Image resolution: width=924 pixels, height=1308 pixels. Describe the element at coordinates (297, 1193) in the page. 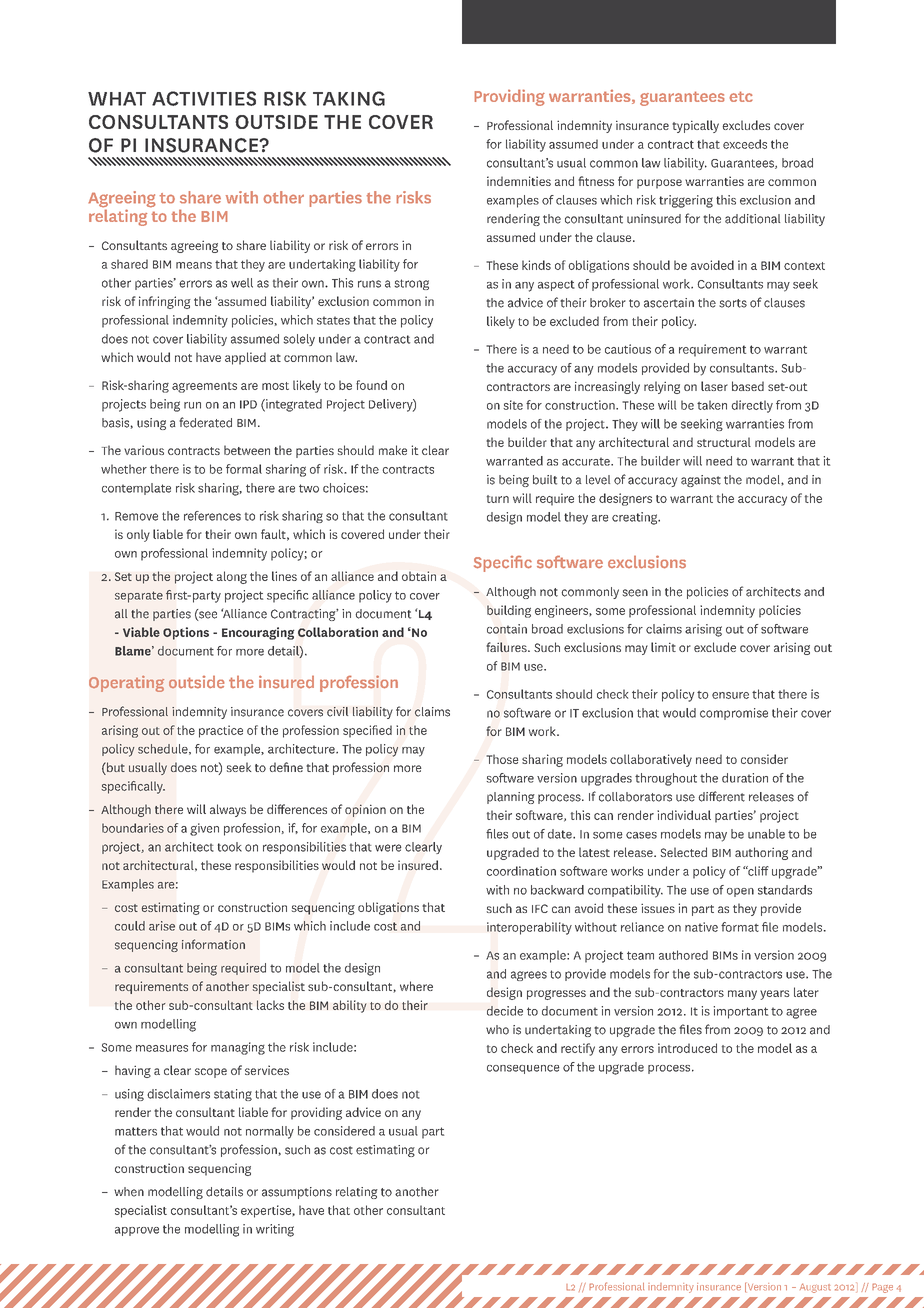

I see `assumptions` at that location.
